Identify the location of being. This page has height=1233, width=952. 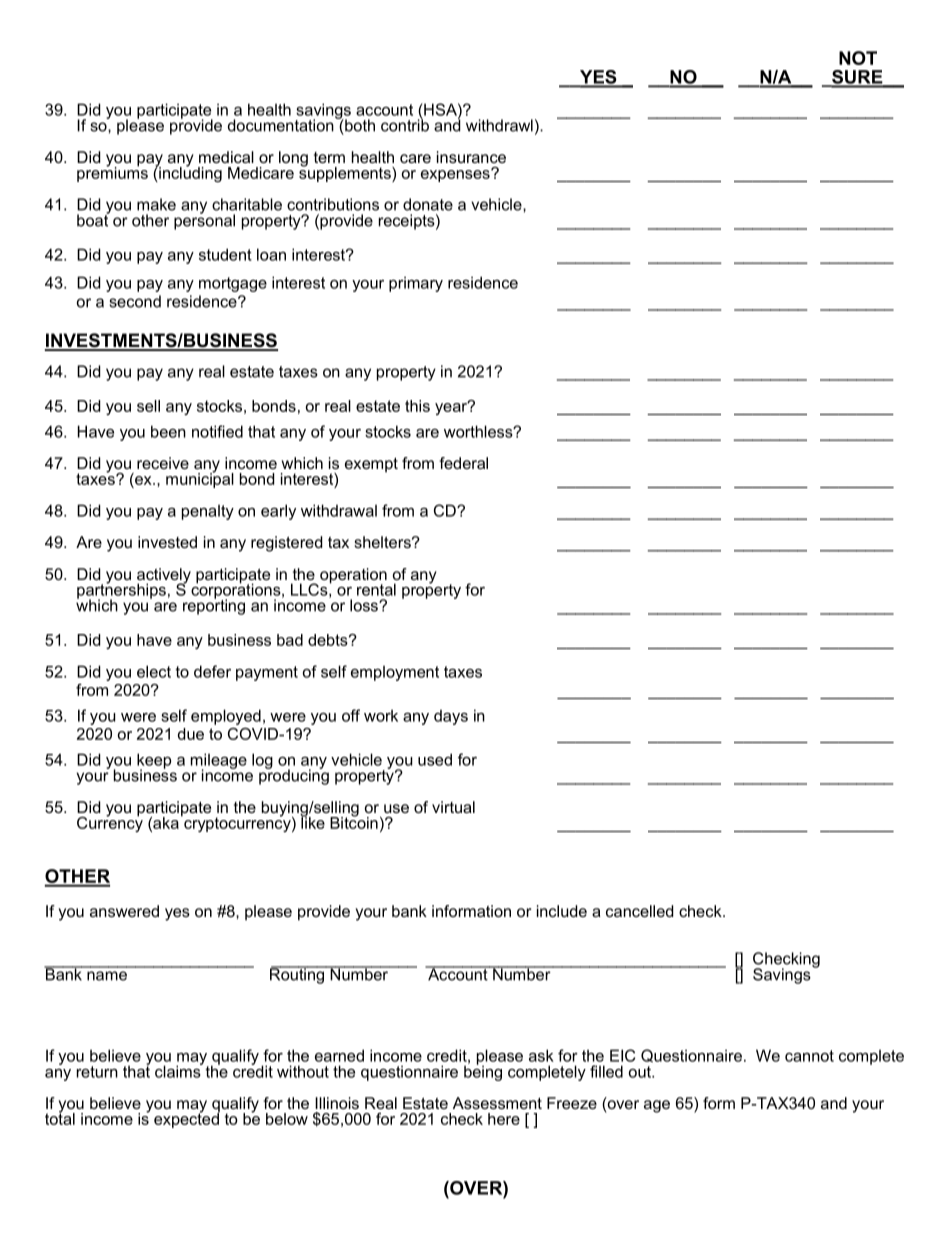
(483, 1072).
